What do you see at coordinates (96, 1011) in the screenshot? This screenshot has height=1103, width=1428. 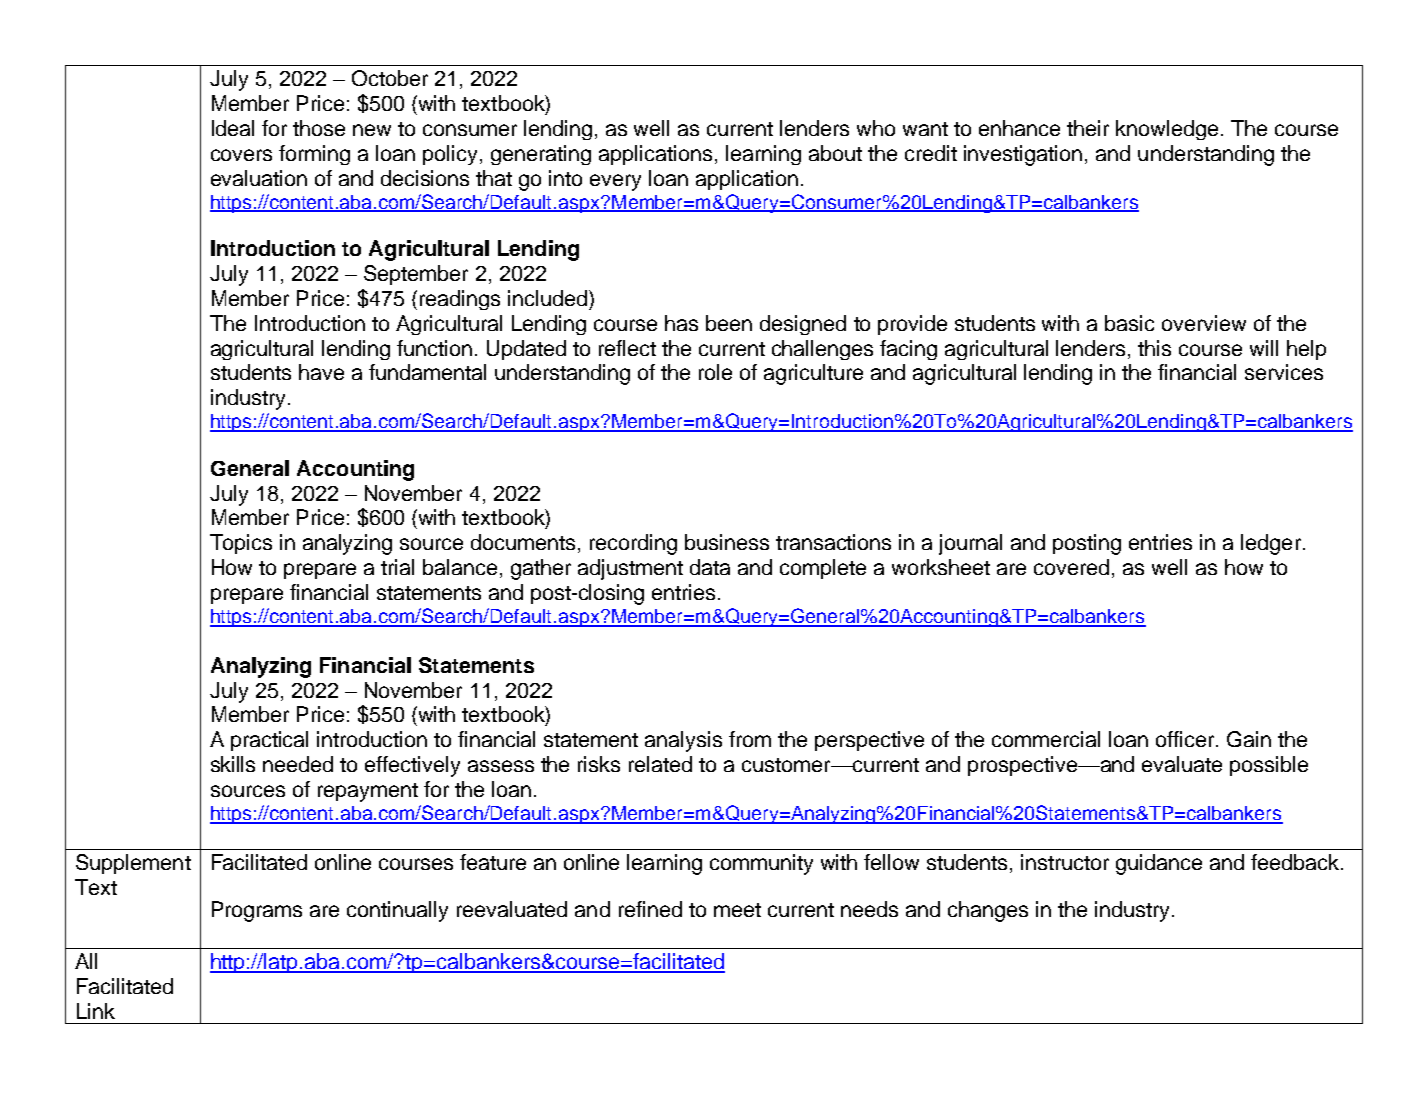 I see `Link` at bounding box center [96, 1011].
